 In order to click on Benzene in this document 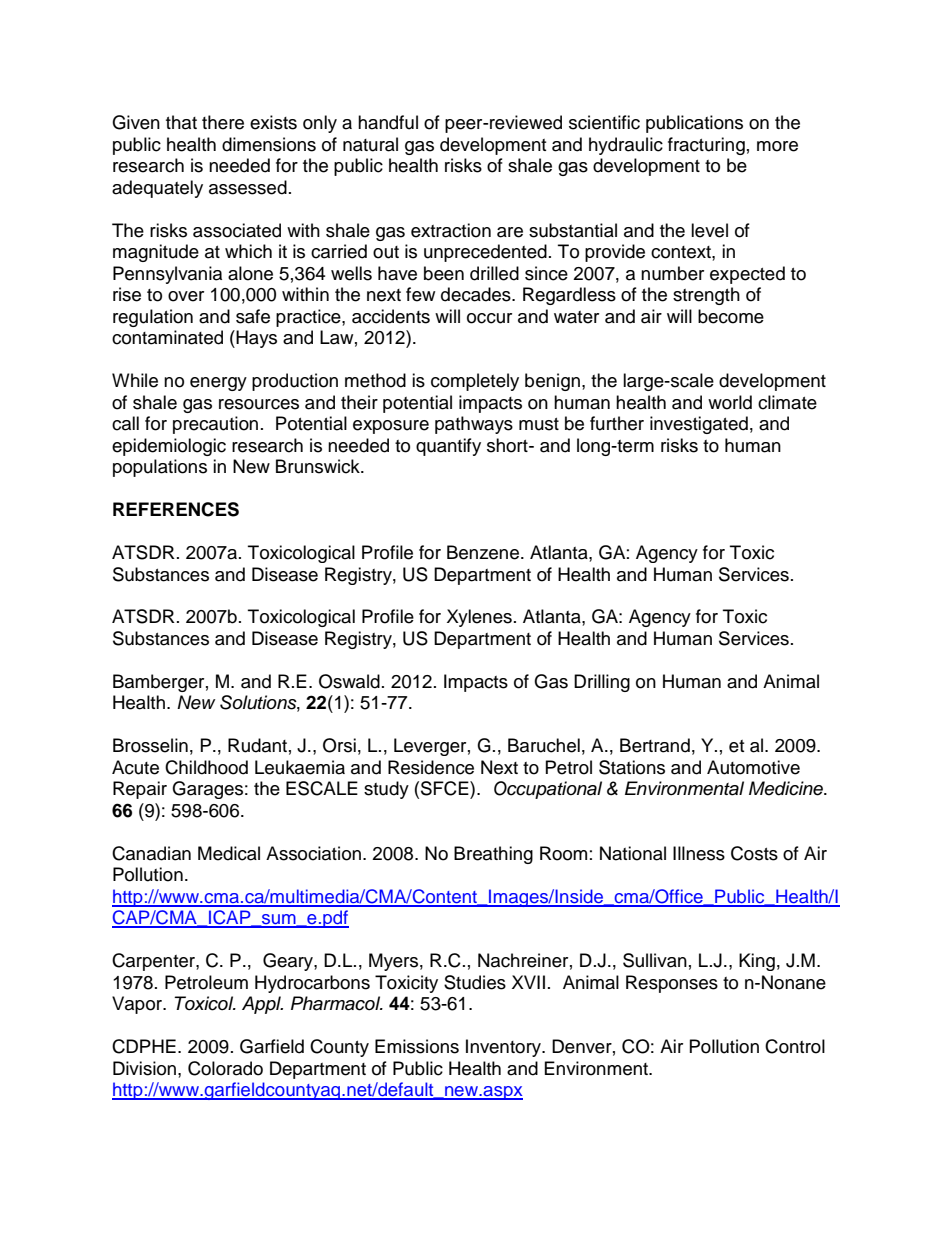, I will do `click(483, 552)`.
